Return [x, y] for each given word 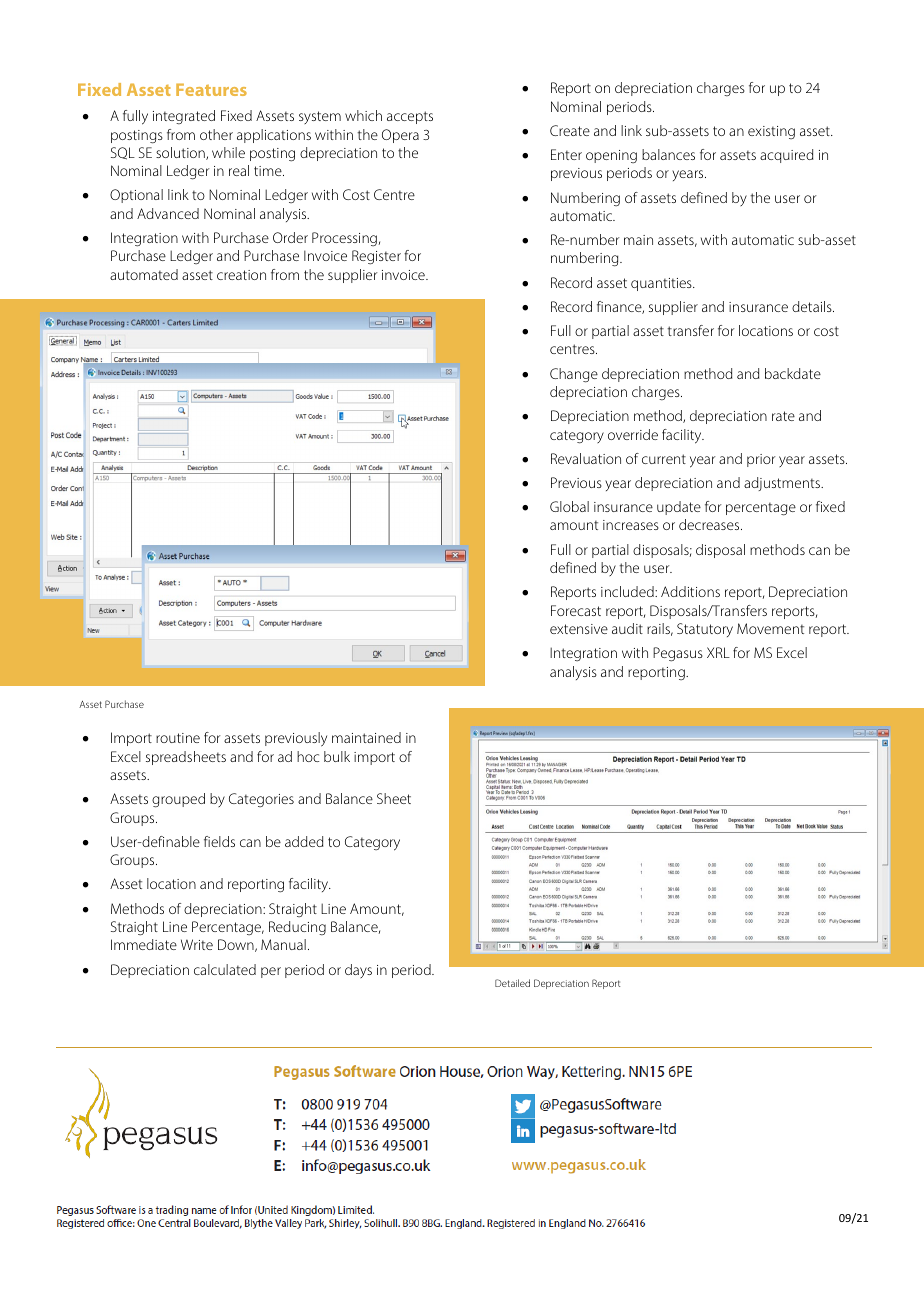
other [216, 134]
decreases [710, 524]
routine [178, 738]
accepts [410, 117]
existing [771, 132]
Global [569, 506]
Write [197, 944]
